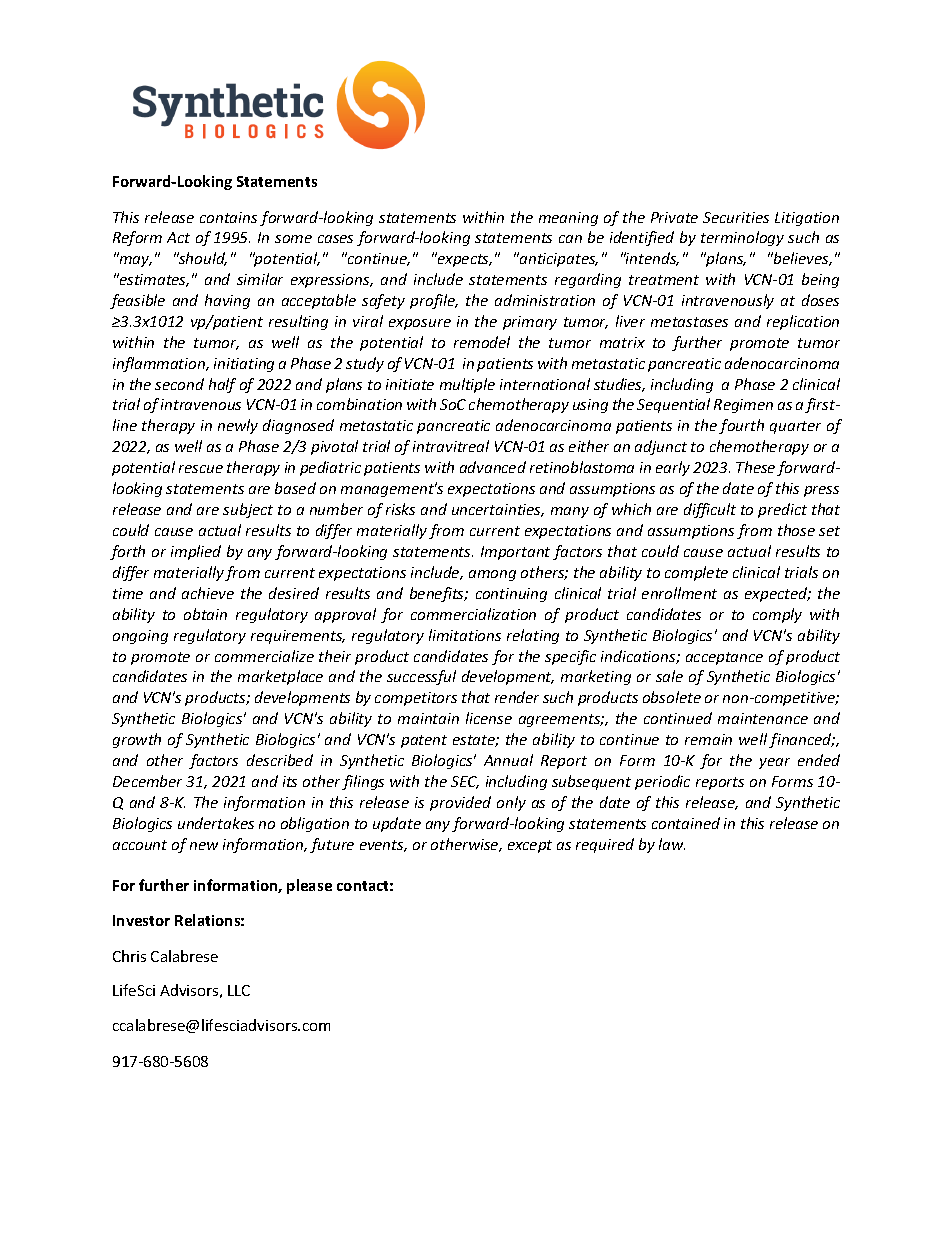 The width and height of the screenshot is (952, 1233). What do you see at coordinates (309, 886) in the screenshot?
I see `please` at bounding box center [309, 886].
